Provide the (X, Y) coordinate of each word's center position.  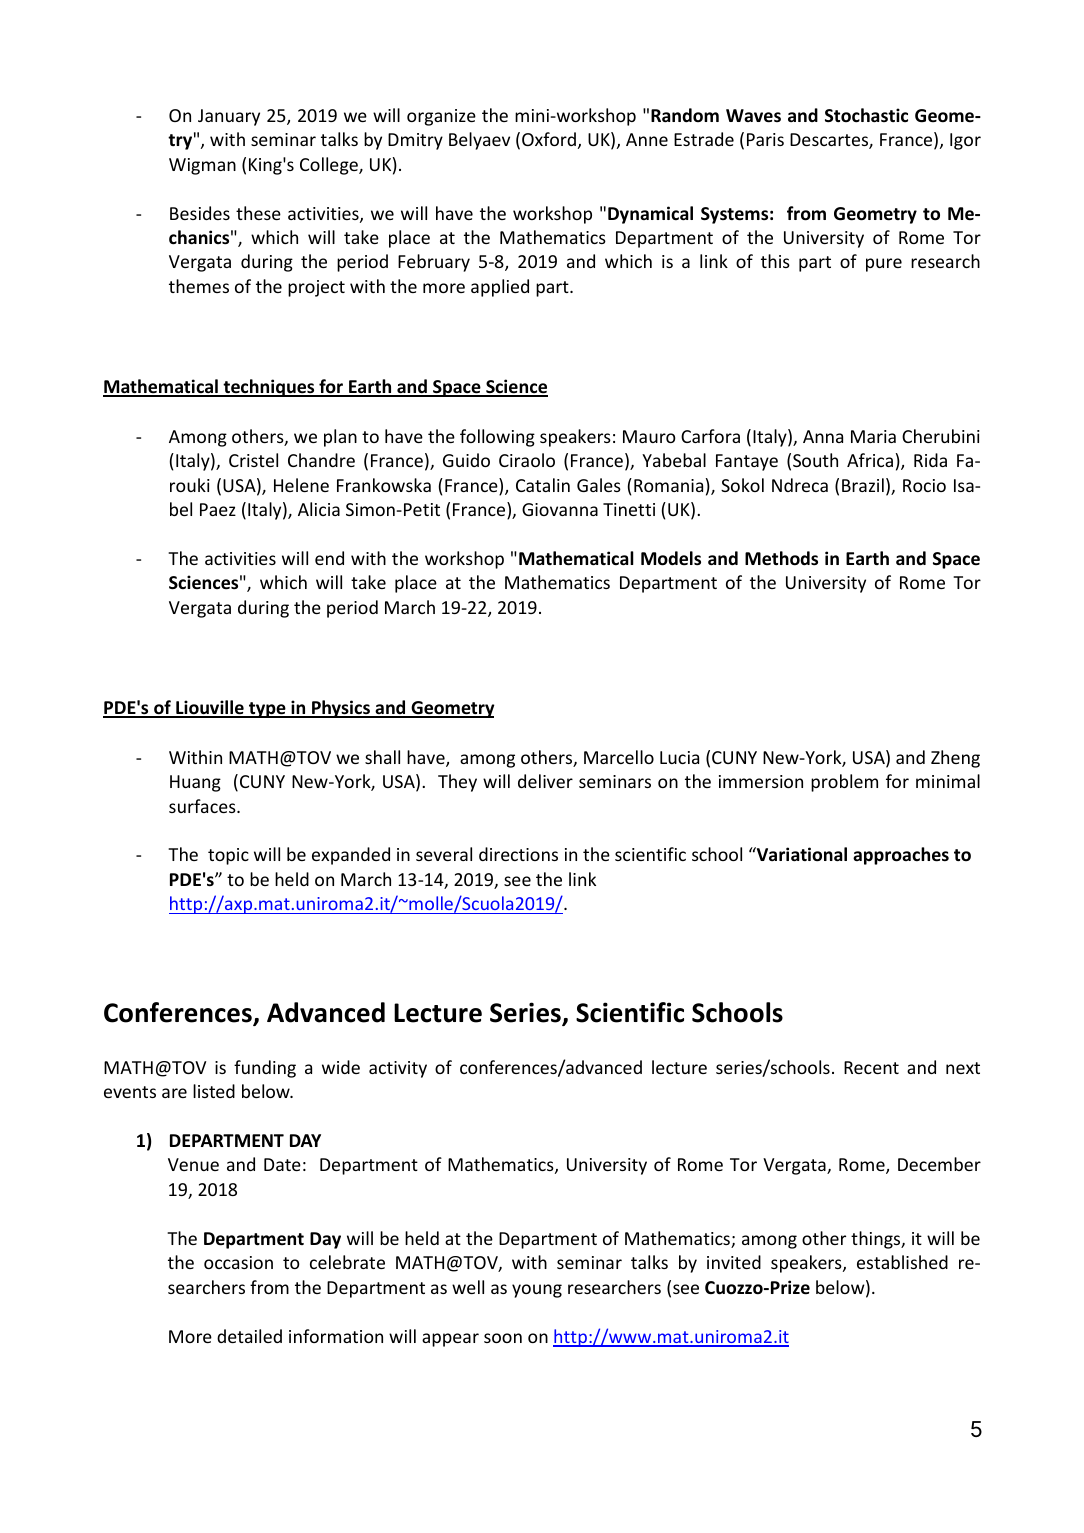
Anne (647, 139)
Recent (871, 1067)
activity (398, 1069)
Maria (873, 436)
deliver (545, 781)
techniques (269, 388)
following (497, 438)
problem (844, 783)
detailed (249, 1336)
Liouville (210, 708)
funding (265, 1069)
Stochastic (866, 115)
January (229, 117)
